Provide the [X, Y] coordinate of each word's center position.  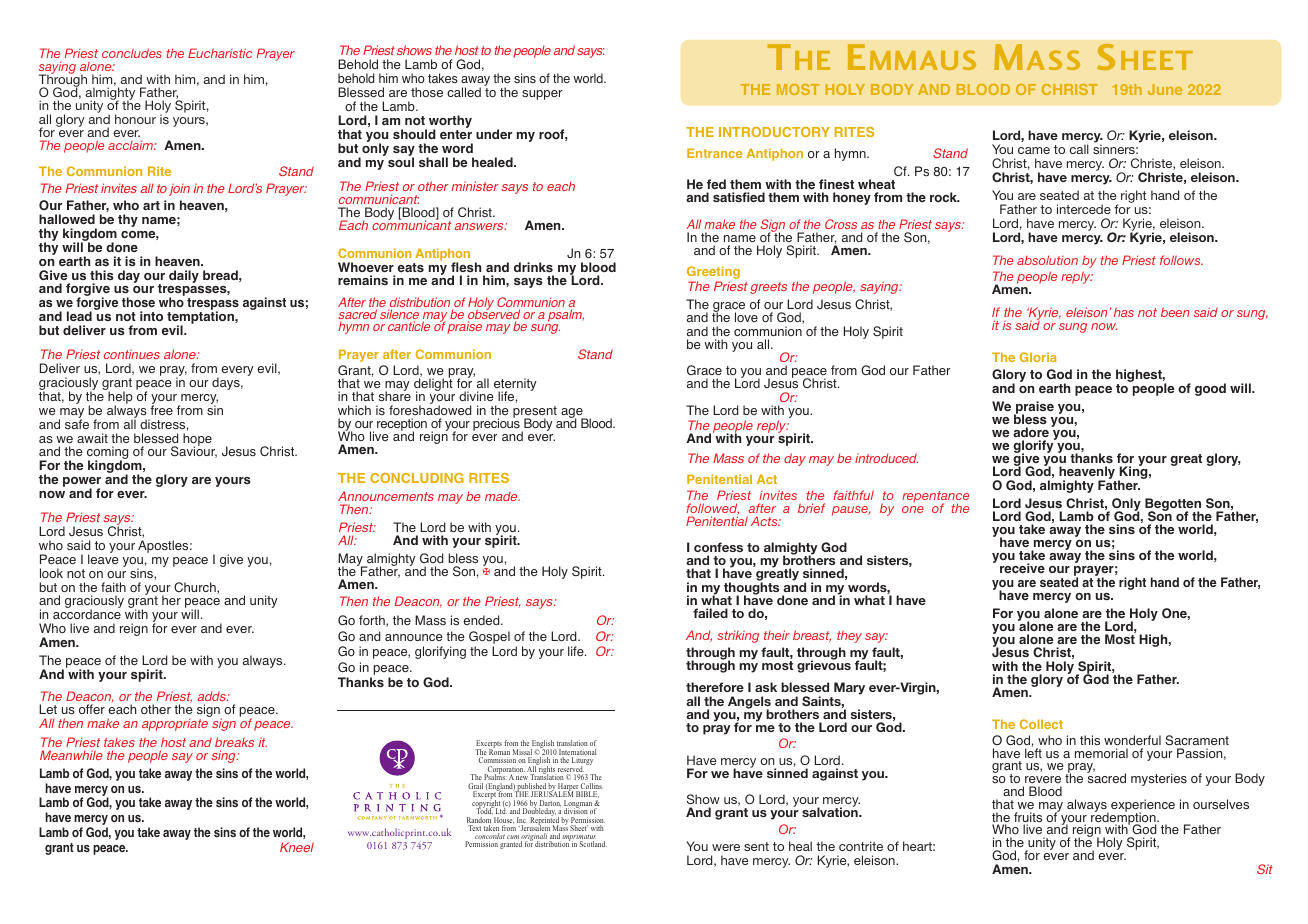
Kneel [297, 847]
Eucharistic [220, 53]
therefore [715, 687]
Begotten [1173, 505]
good [1210, 389]
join [179, 189]
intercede [1084, 209]
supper [542, 95]
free [161, 409]
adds [212, 696]
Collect [1041, 724]
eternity [515, 386]
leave [103, 558]
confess [718, 547]
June [1165, 89]
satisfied [739, 197]
